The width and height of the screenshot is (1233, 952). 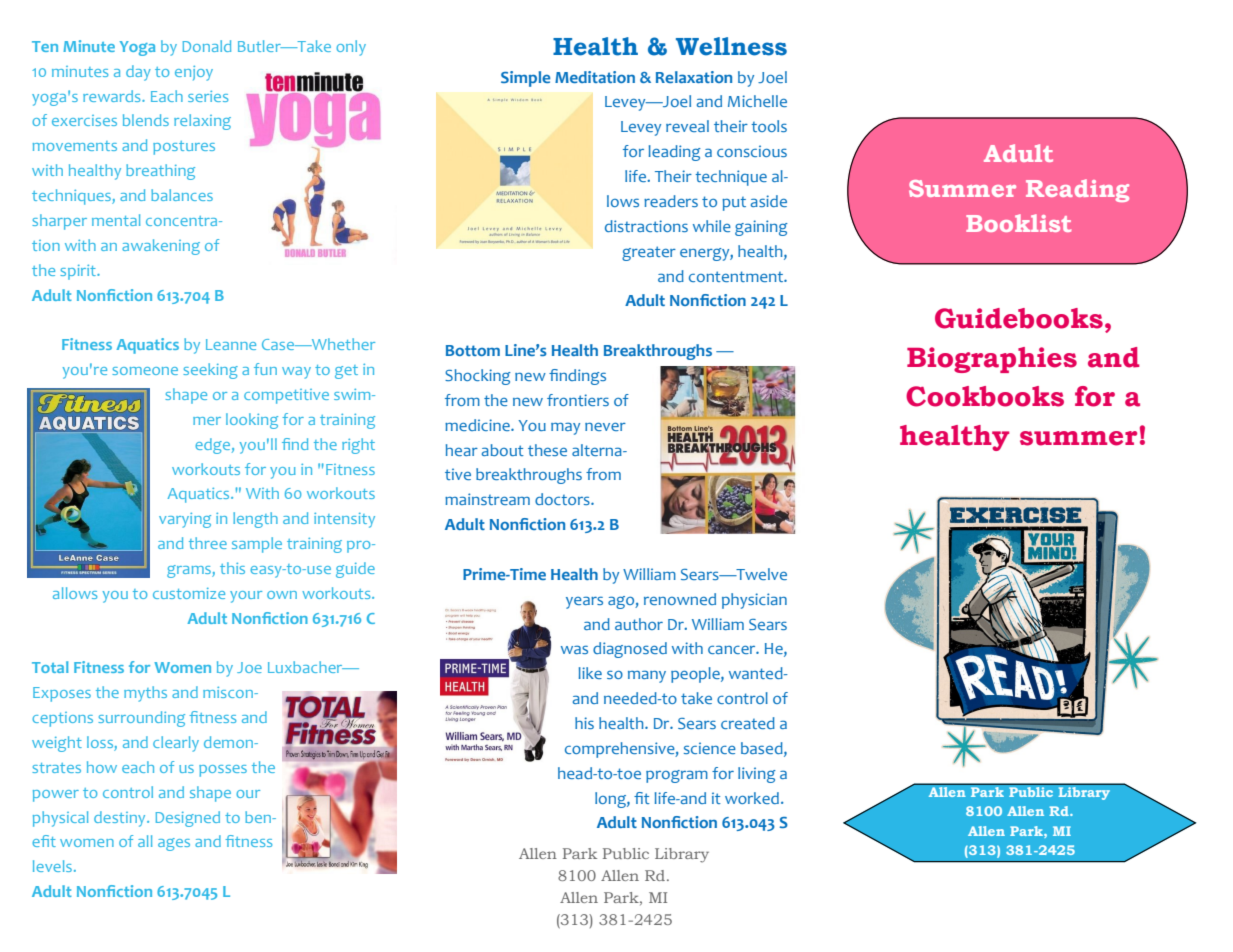 What do you see at coordinates (525, 79) in the screenshot?
I see `Simple` at bounding box center [525, 79].
